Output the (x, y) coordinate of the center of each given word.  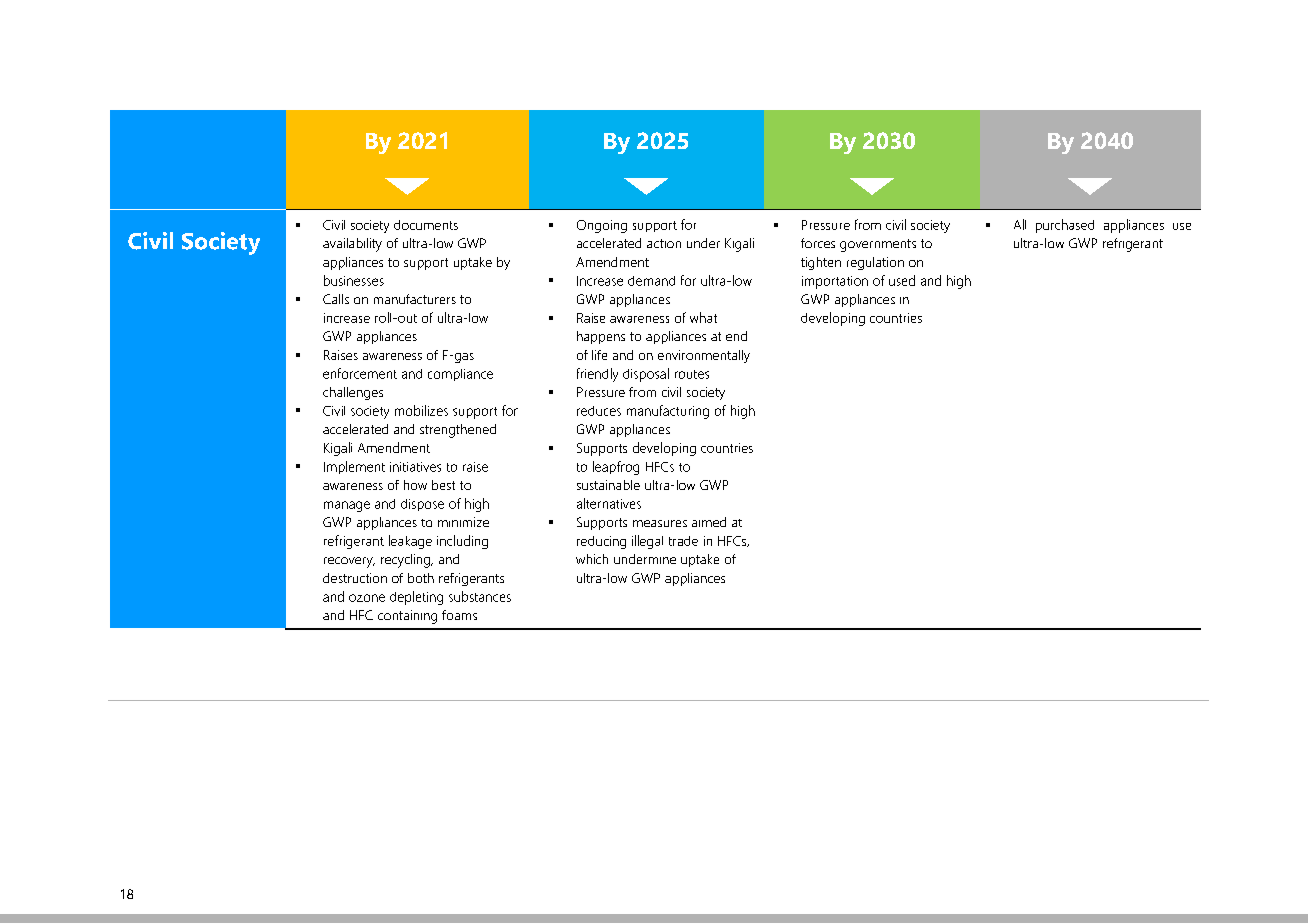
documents (426, 225)
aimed (709, 522)
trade (683, 541)
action (664, 243)
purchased (1065, 226)
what (703, 317)
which (592, 559)
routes (692, 374)
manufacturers (415, 299)
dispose (422, 505)
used (902, 280)
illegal (647, 542)
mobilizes (421, 410)
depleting (416, 598)
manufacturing (668, 412)
